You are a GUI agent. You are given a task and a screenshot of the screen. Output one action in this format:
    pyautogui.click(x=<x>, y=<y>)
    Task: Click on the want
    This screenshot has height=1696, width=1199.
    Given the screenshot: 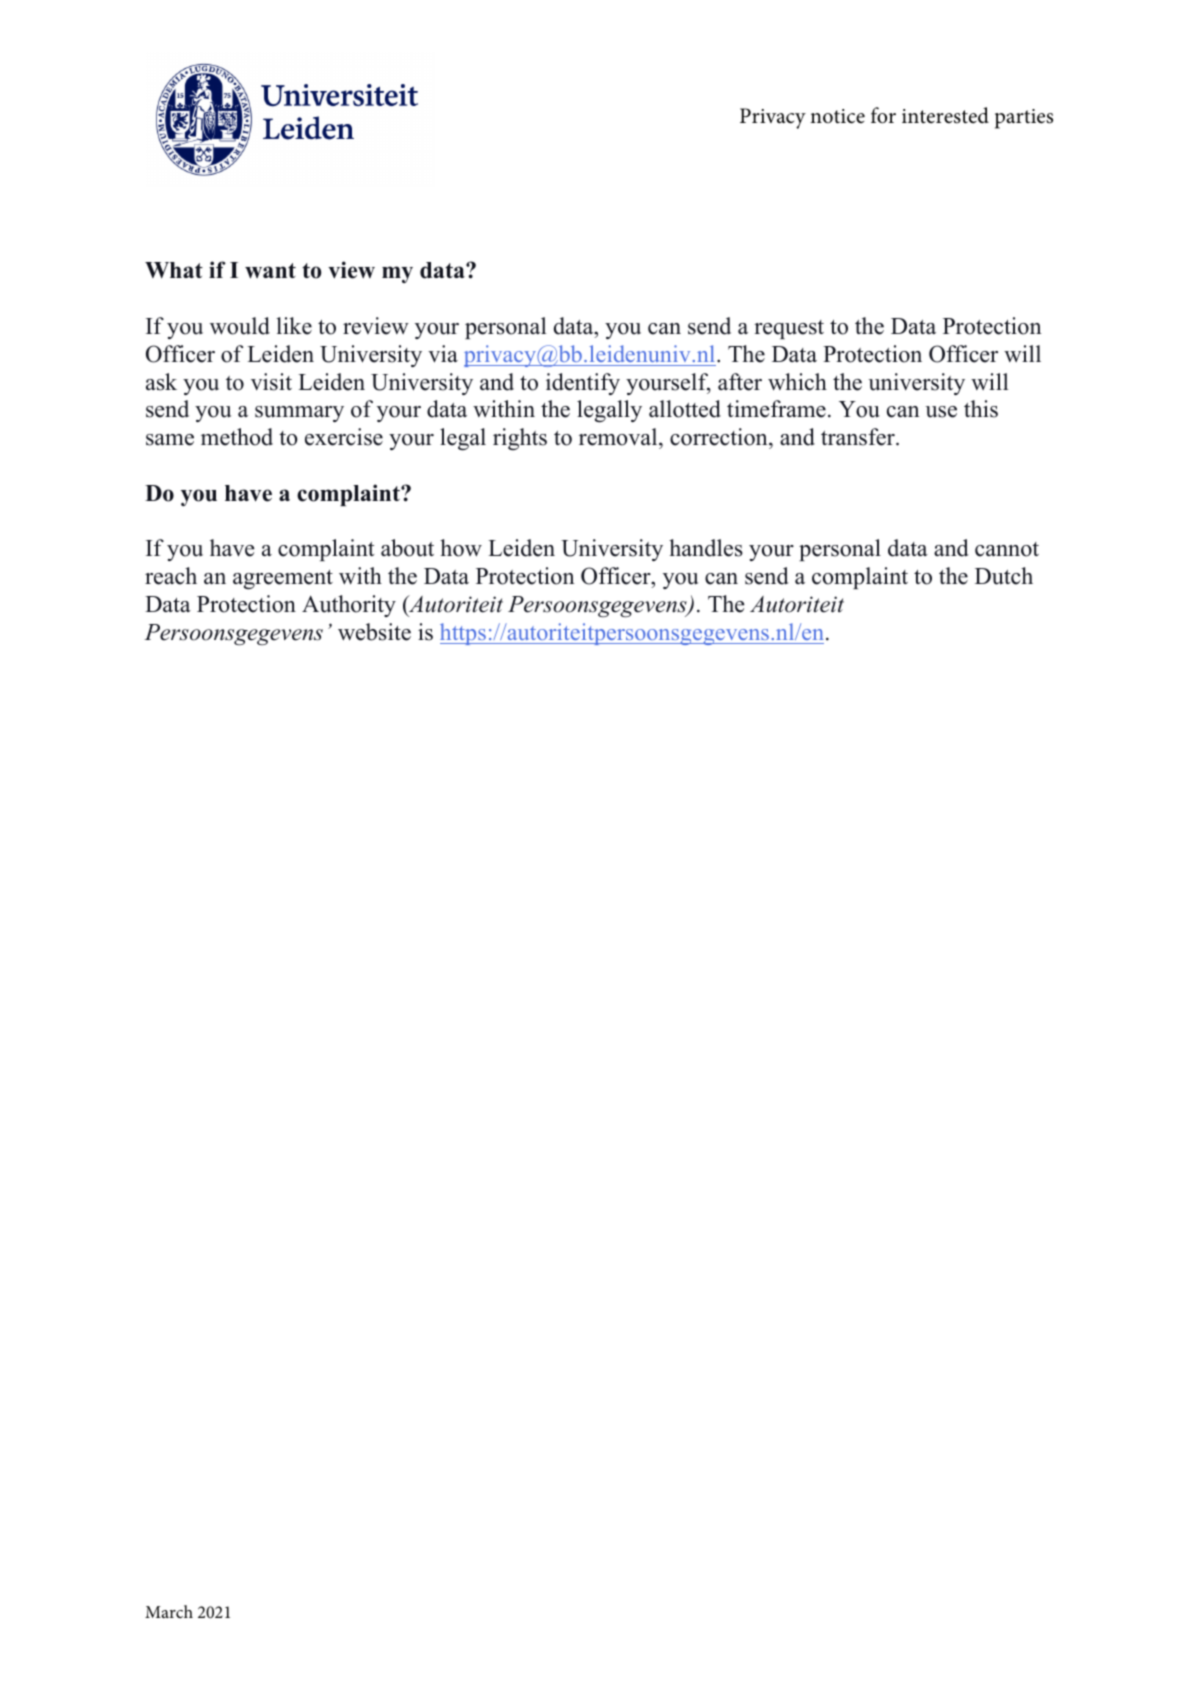 What is the action you would take?
    pyautogui.click(x=270, y=271)
